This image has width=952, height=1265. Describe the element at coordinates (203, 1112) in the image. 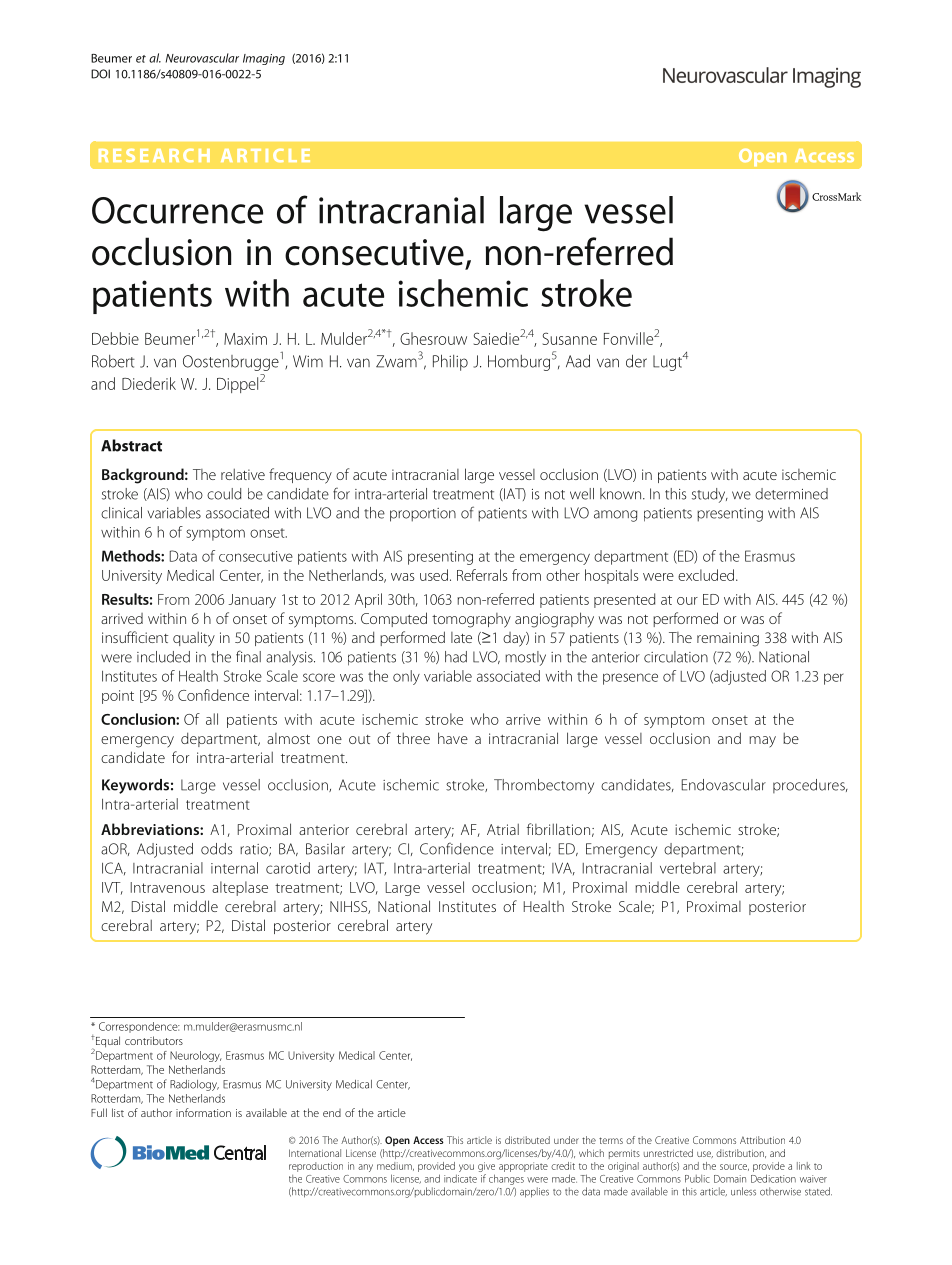

I see `information` at that location.
